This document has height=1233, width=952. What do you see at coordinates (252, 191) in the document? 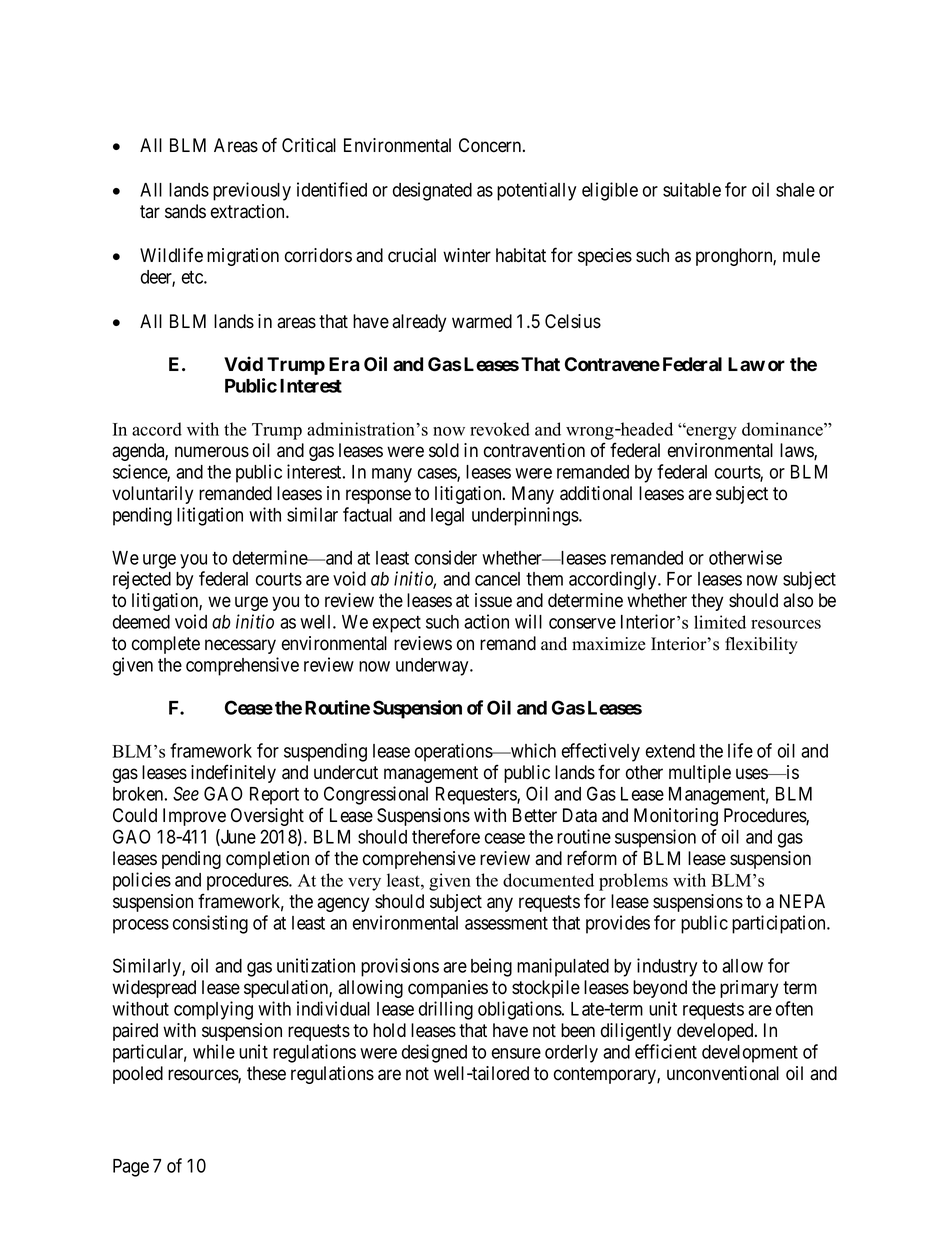
I see `previously` at bounding box center [252, 191].
